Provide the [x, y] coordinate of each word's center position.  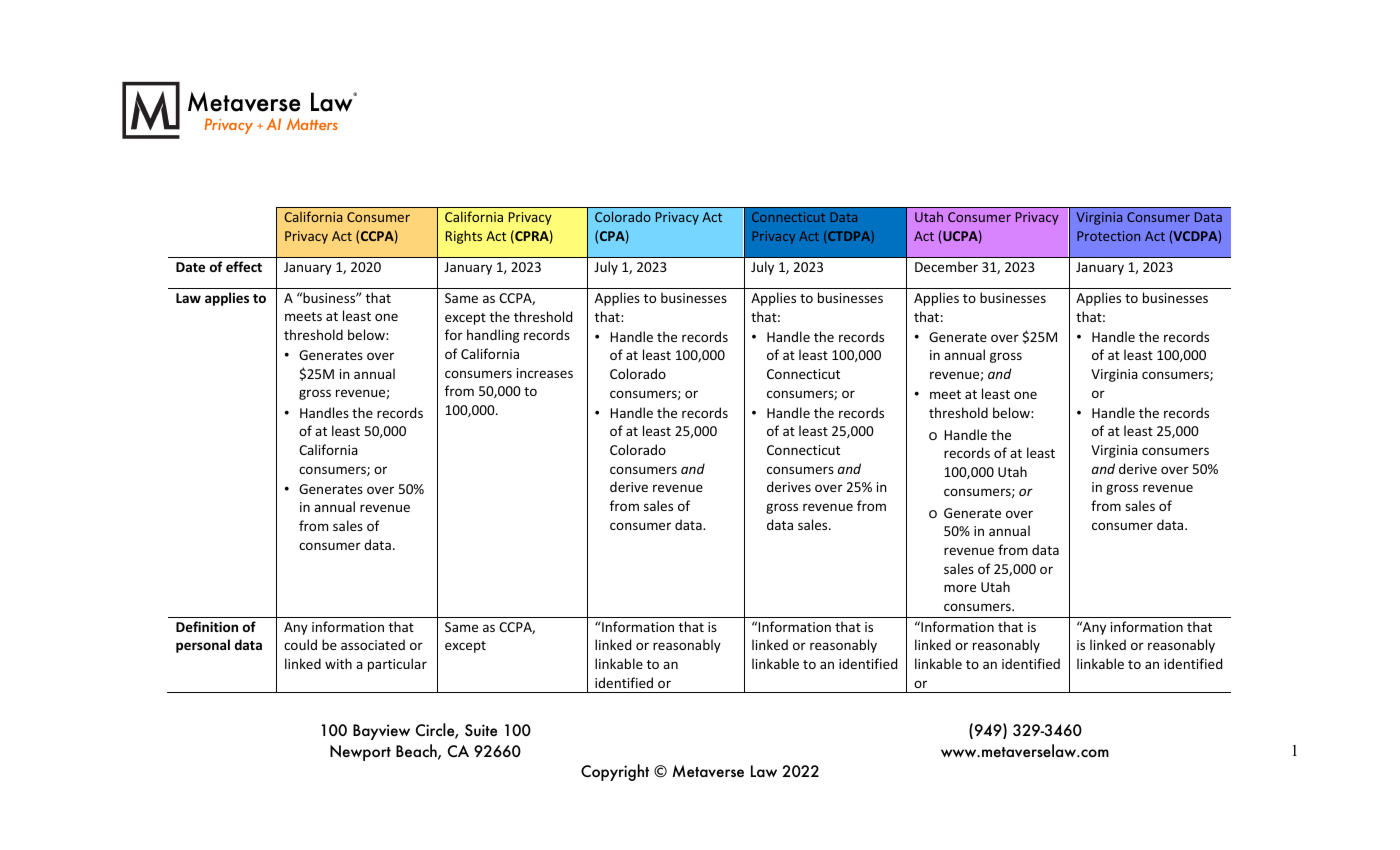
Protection [1108, 236]
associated [373, 644]
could [300, 644]
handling [493, 336]
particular [397, 665]
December [946, 266]
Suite [481, 730]
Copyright [615, 772]
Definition [207, 626]
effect [244, 266]
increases [545, 373]
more [960, 588]
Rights [464, 237]
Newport [360, 753]
